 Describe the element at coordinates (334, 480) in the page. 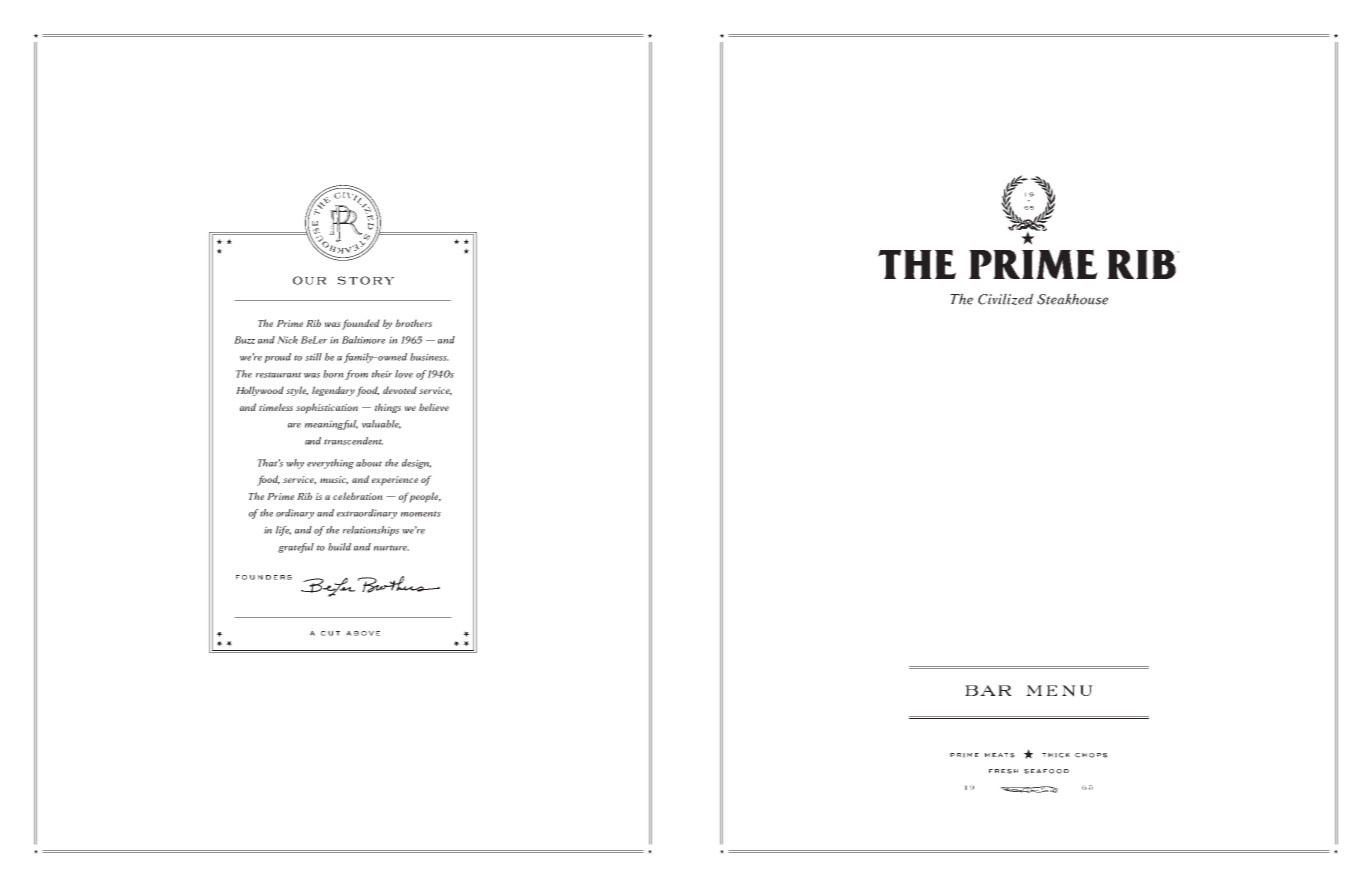

I see `music` at that location.
